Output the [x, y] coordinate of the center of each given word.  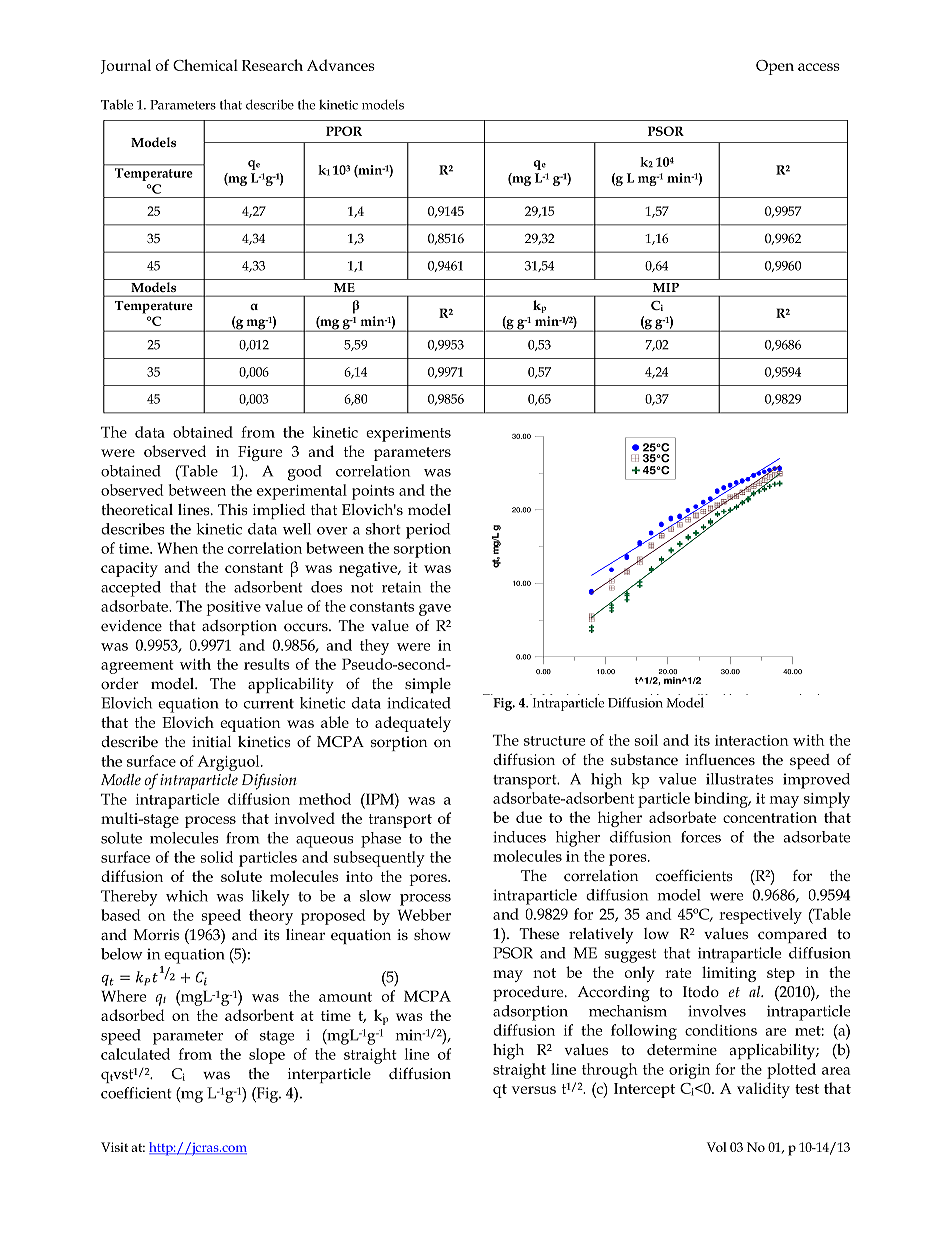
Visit [114, 1147]
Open [775, 67]
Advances [341, 65]
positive [234, 608]
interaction [752, 740]
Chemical [205, 65]
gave [435, 610]
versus [534, 1090]
